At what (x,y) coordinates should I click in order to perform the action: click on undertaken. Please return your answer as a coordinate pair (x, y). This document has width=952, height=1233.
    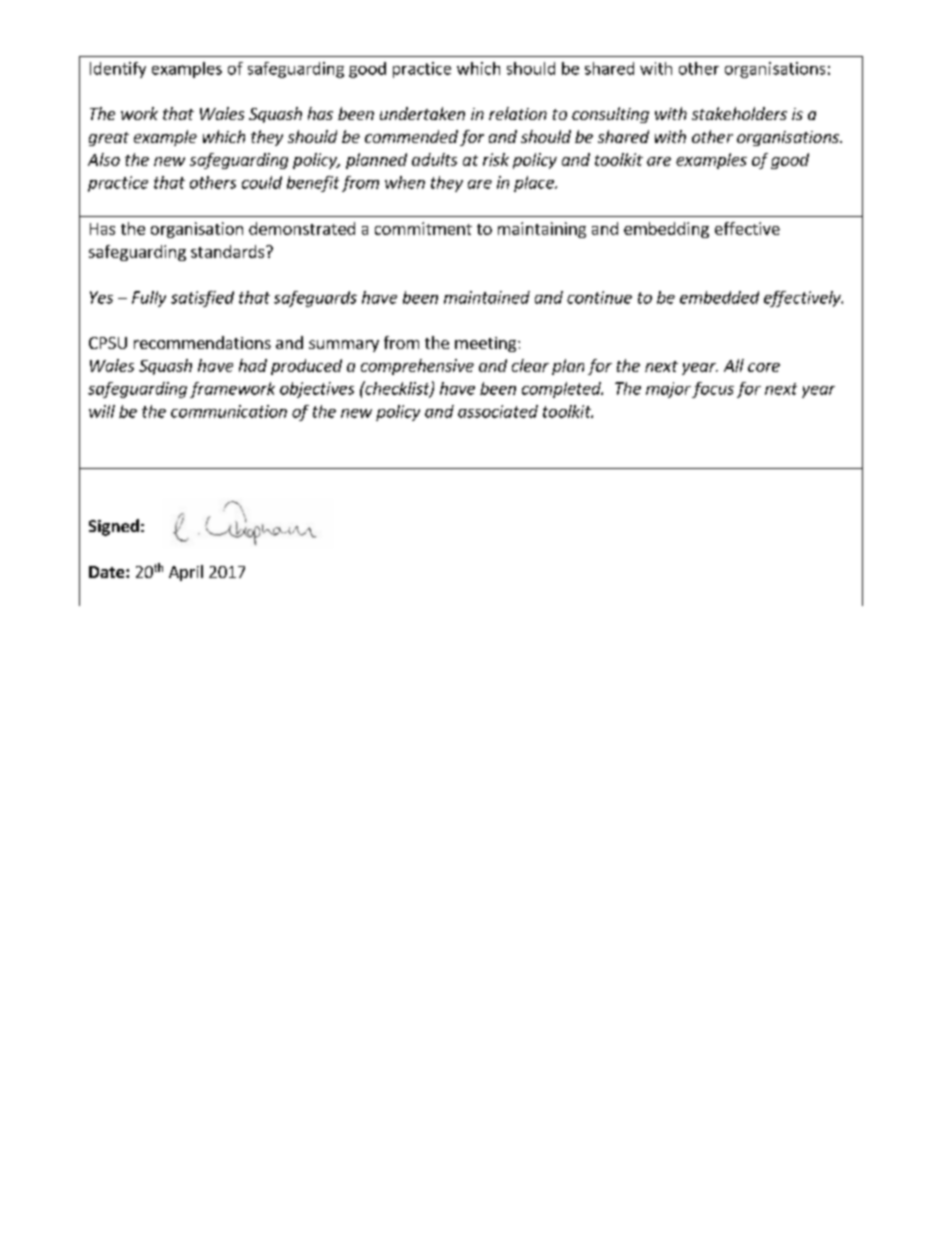
    Looking at the image, I should click on (422, 113).
